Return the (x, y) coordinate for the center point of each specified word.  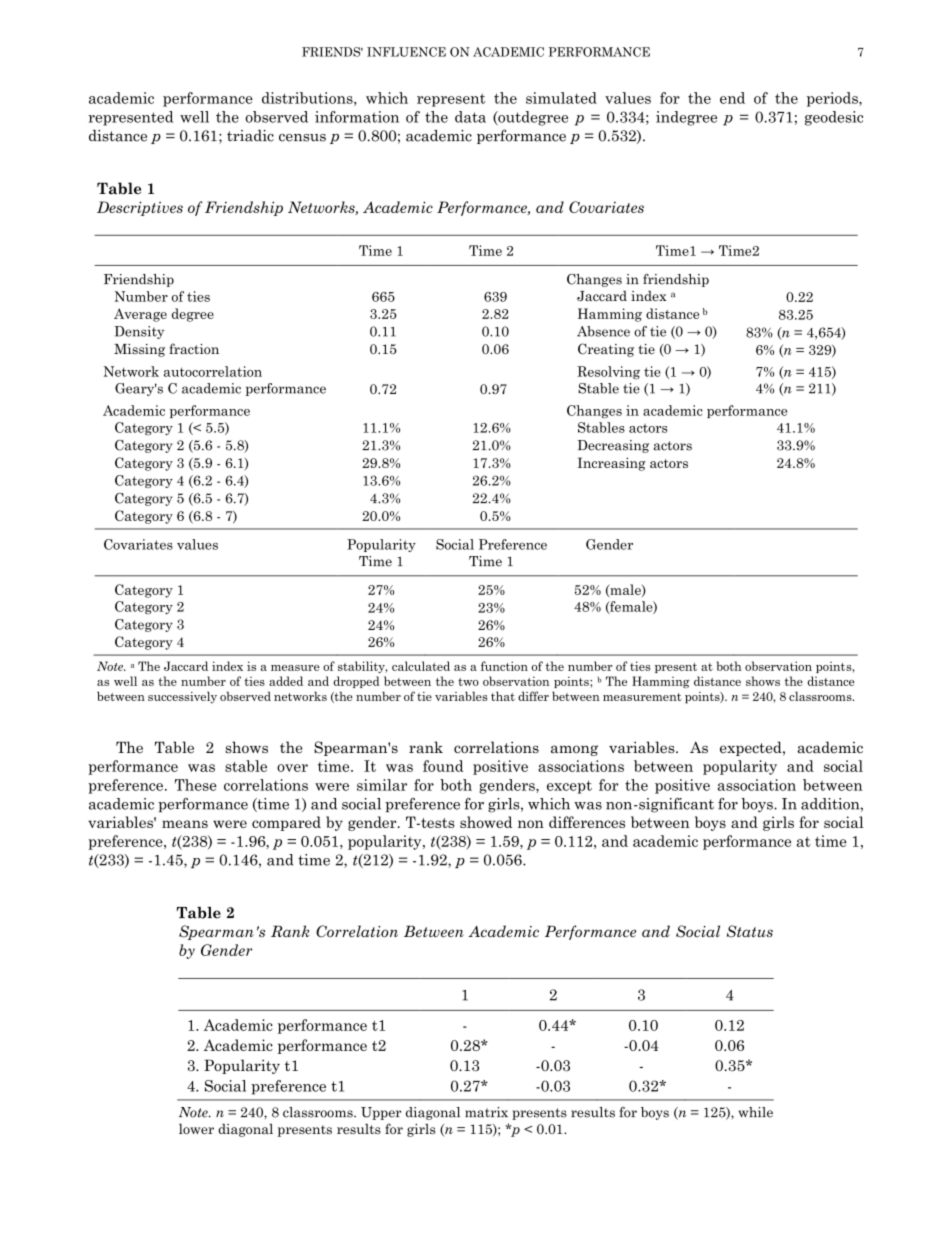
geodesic (834, 118)
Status (750, 931)
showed (486, 822)
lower (196, 1128)
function (504, 666)
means (185, 824)
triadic (250, 136)
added (286, 681)
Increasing (612, 464)
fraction (194, 348)
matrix (486, 1112)
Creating (606, 350)
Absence (603, 331)
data (470, 117)
